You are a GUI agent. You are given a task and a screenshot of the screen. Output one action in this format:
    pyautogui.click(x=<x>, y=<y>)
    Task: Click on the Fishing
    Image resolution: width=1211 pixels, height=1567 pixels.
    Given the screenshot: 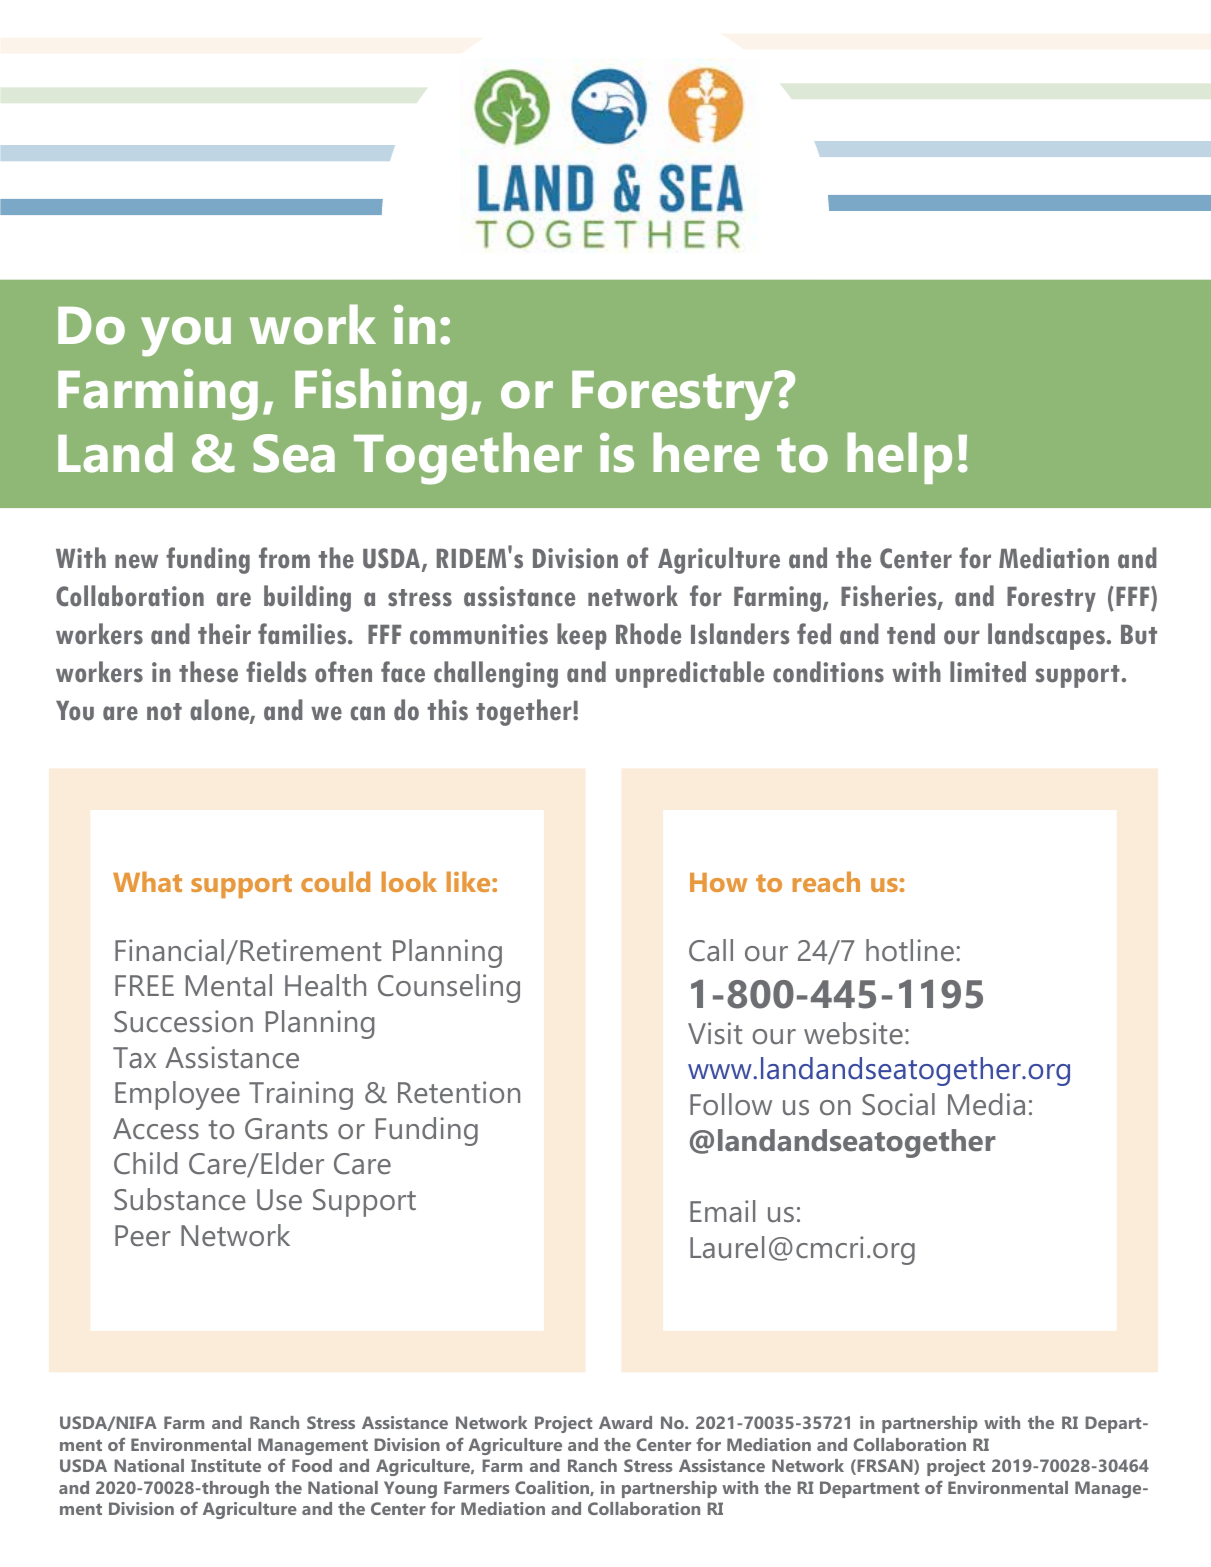 What is the action you would take?
    pyautogui.click(x=381, y=394)
